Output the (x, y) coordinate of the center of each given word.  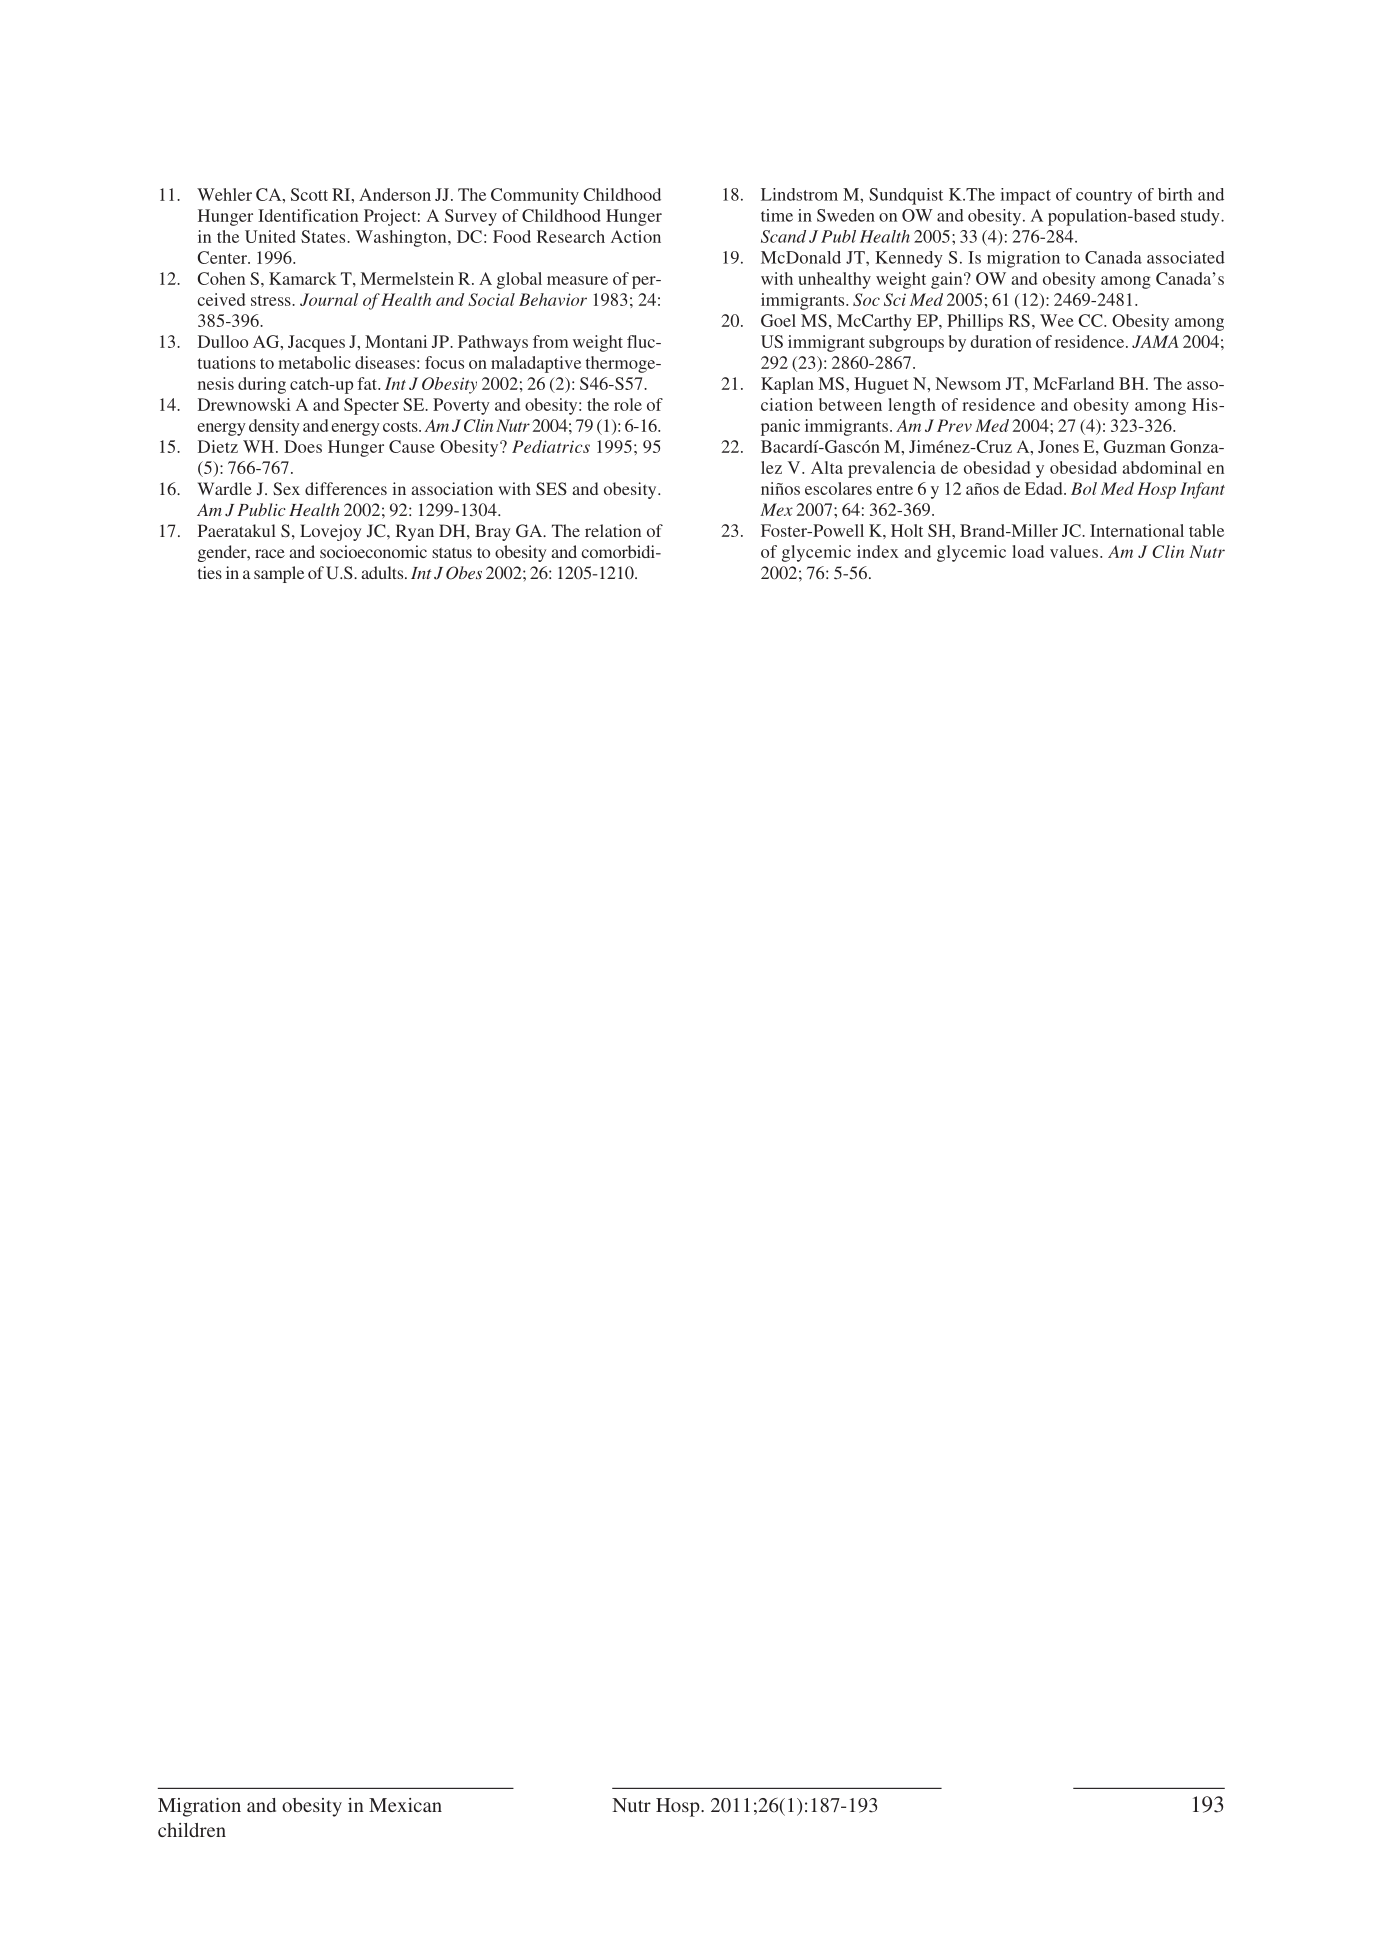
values (1074, 551)
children (192, 1830)
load (1028, 551)
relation (613, 530)
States (324, 236)
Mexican (405, 1805)
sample (279, 574)
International (1137, 530)
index (878, 551)
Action (636, 236)
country (1104, 197)
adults (383, 572)
